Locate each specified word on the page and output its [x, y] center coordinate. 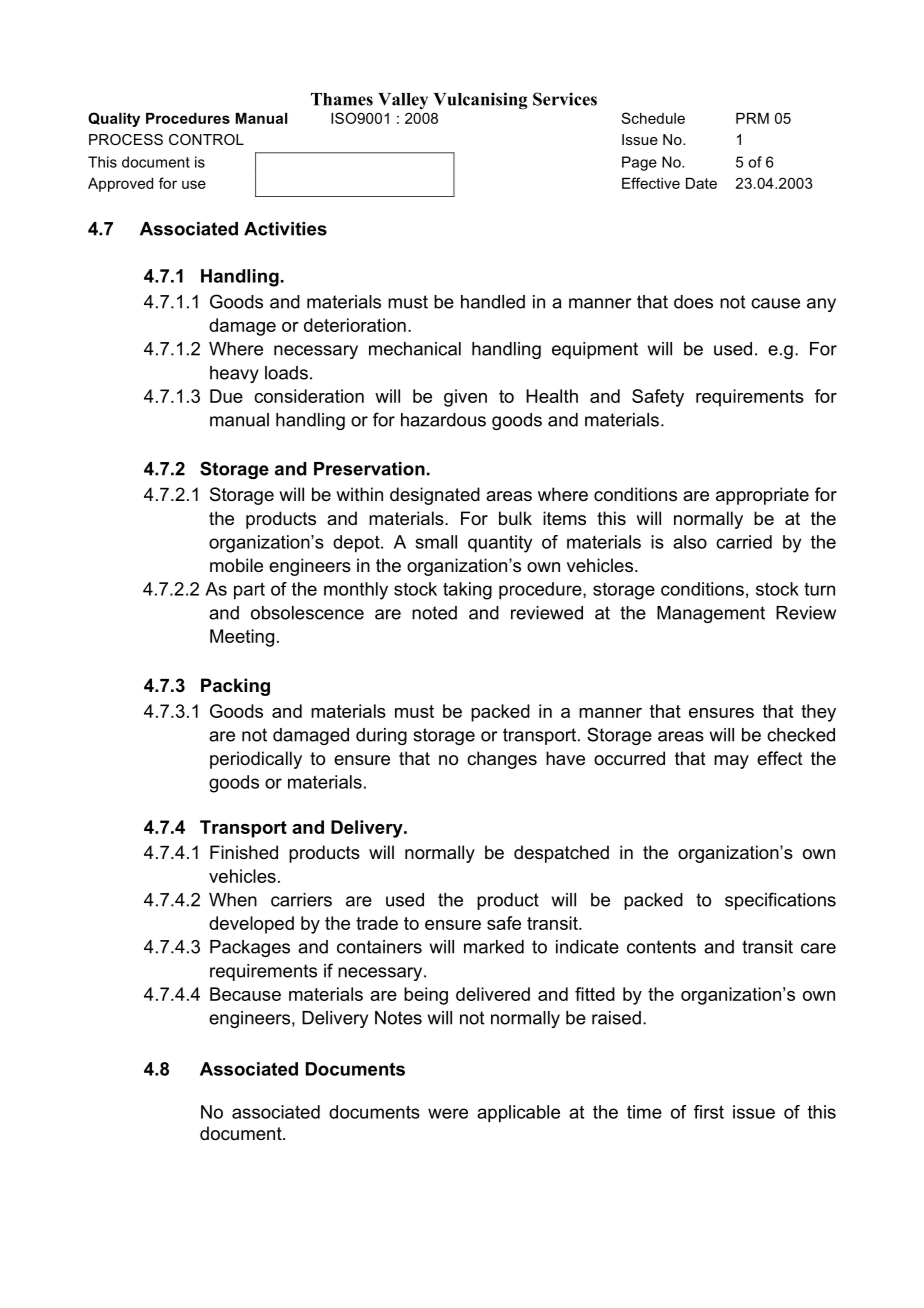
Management [711, 614]
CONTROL [206, 139]
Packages [250, 948]
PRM [752, 118]
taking [467, 591]
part [249, 591]
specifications [780, 901]
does [693, 302]
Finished [244, 852]
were [448, 1113]
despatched [561, 854]
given [465, 398]
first [709, 1112]
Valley [403, 101]
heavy [234, 374]
